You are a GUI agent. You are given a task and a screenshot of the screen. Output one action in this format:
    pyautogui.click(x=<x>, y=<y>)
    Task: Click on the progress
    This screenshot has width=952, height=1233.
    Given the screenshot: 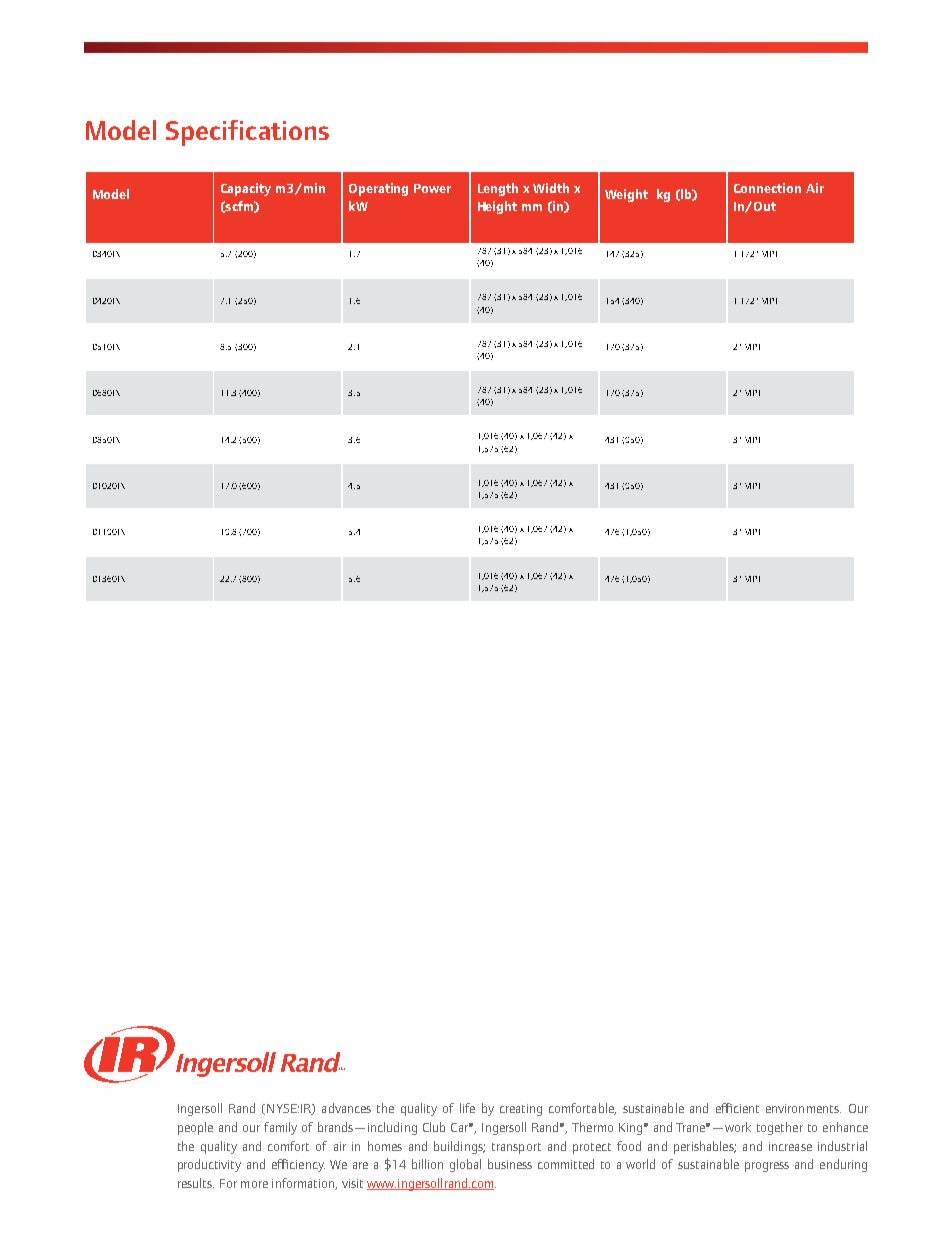 What is the action you would take?
    pyautogui.click(x=767, y=1167)
